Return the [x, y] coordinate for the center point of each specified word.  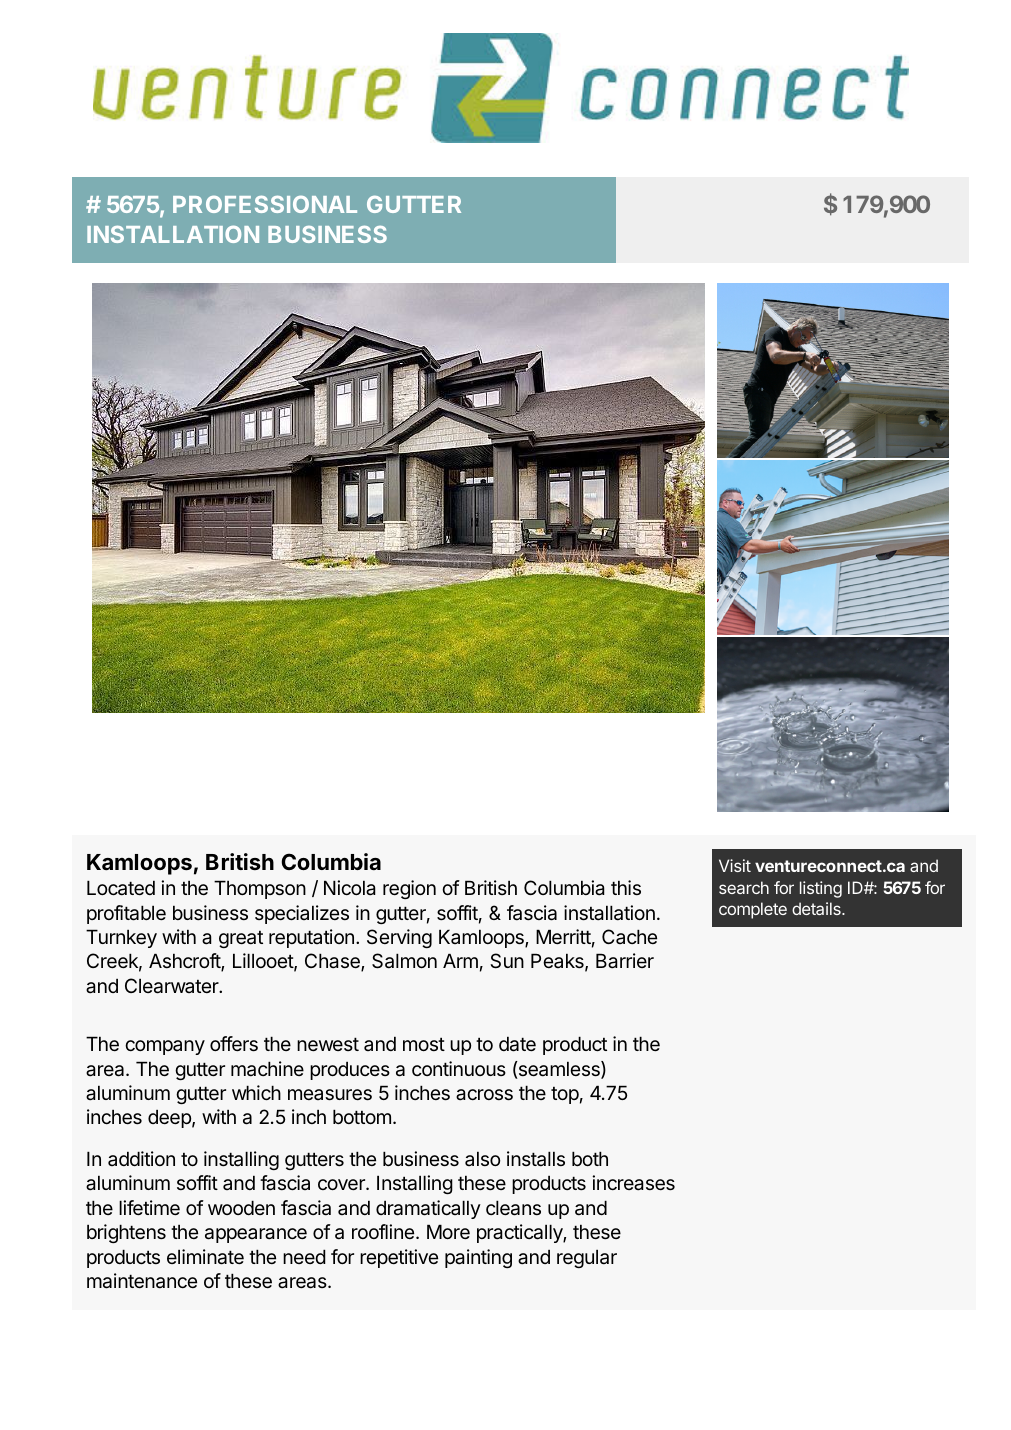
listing [821, 889]
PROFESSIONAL [265, 204]
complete [753, 910]
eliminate [205, 1257]
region [409, 889]
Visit [735, 865]
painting [478, 1258]
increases [633, 1183]
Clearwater [173, 986]
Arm [460, 960]
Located [121, 888]
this [626, 887]
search [744, 887]
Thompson [260, 889]
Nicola [350, 888]
